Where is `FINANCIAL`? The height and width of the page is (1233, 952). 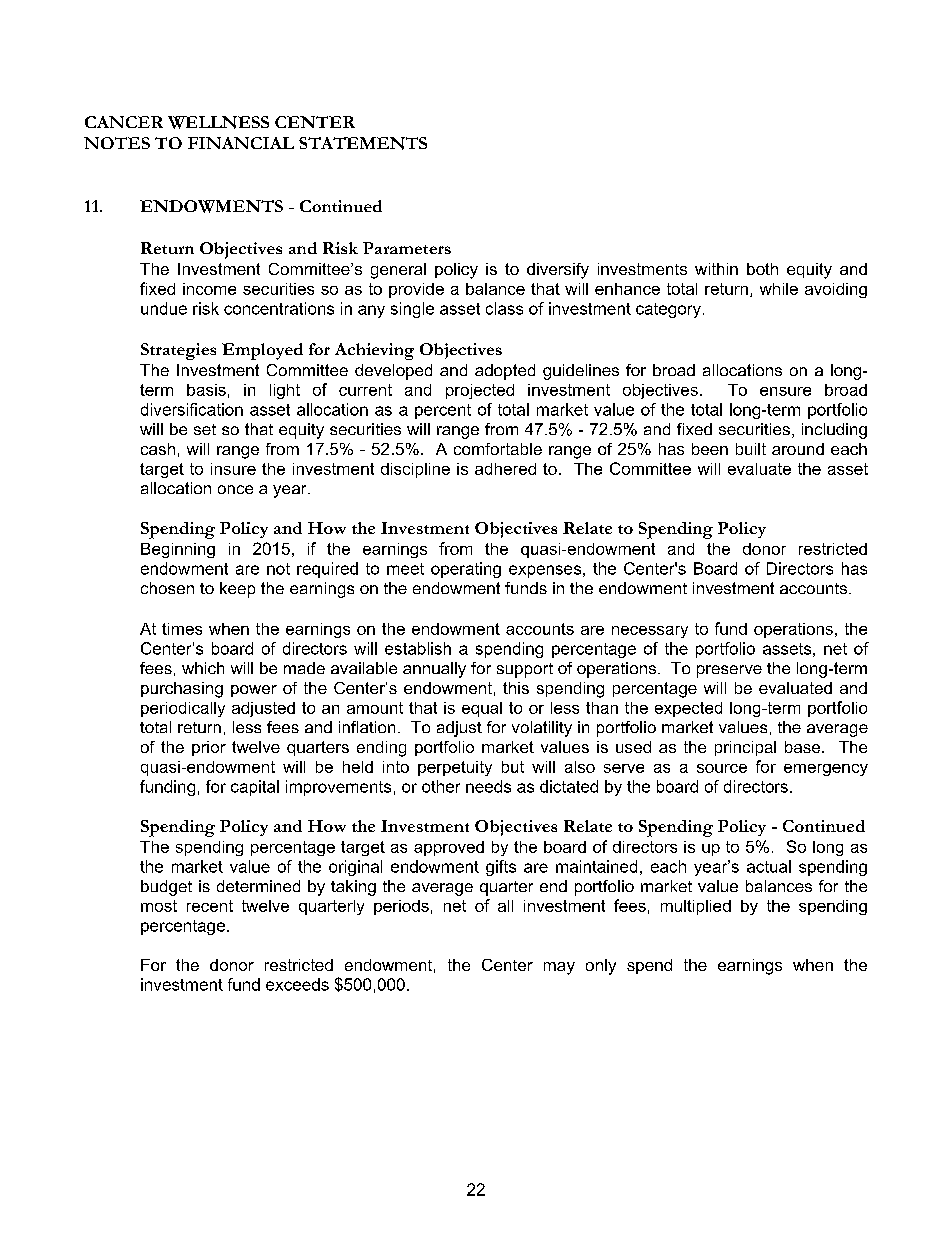
FINANCIAL is located at coordinates (241, 143).
